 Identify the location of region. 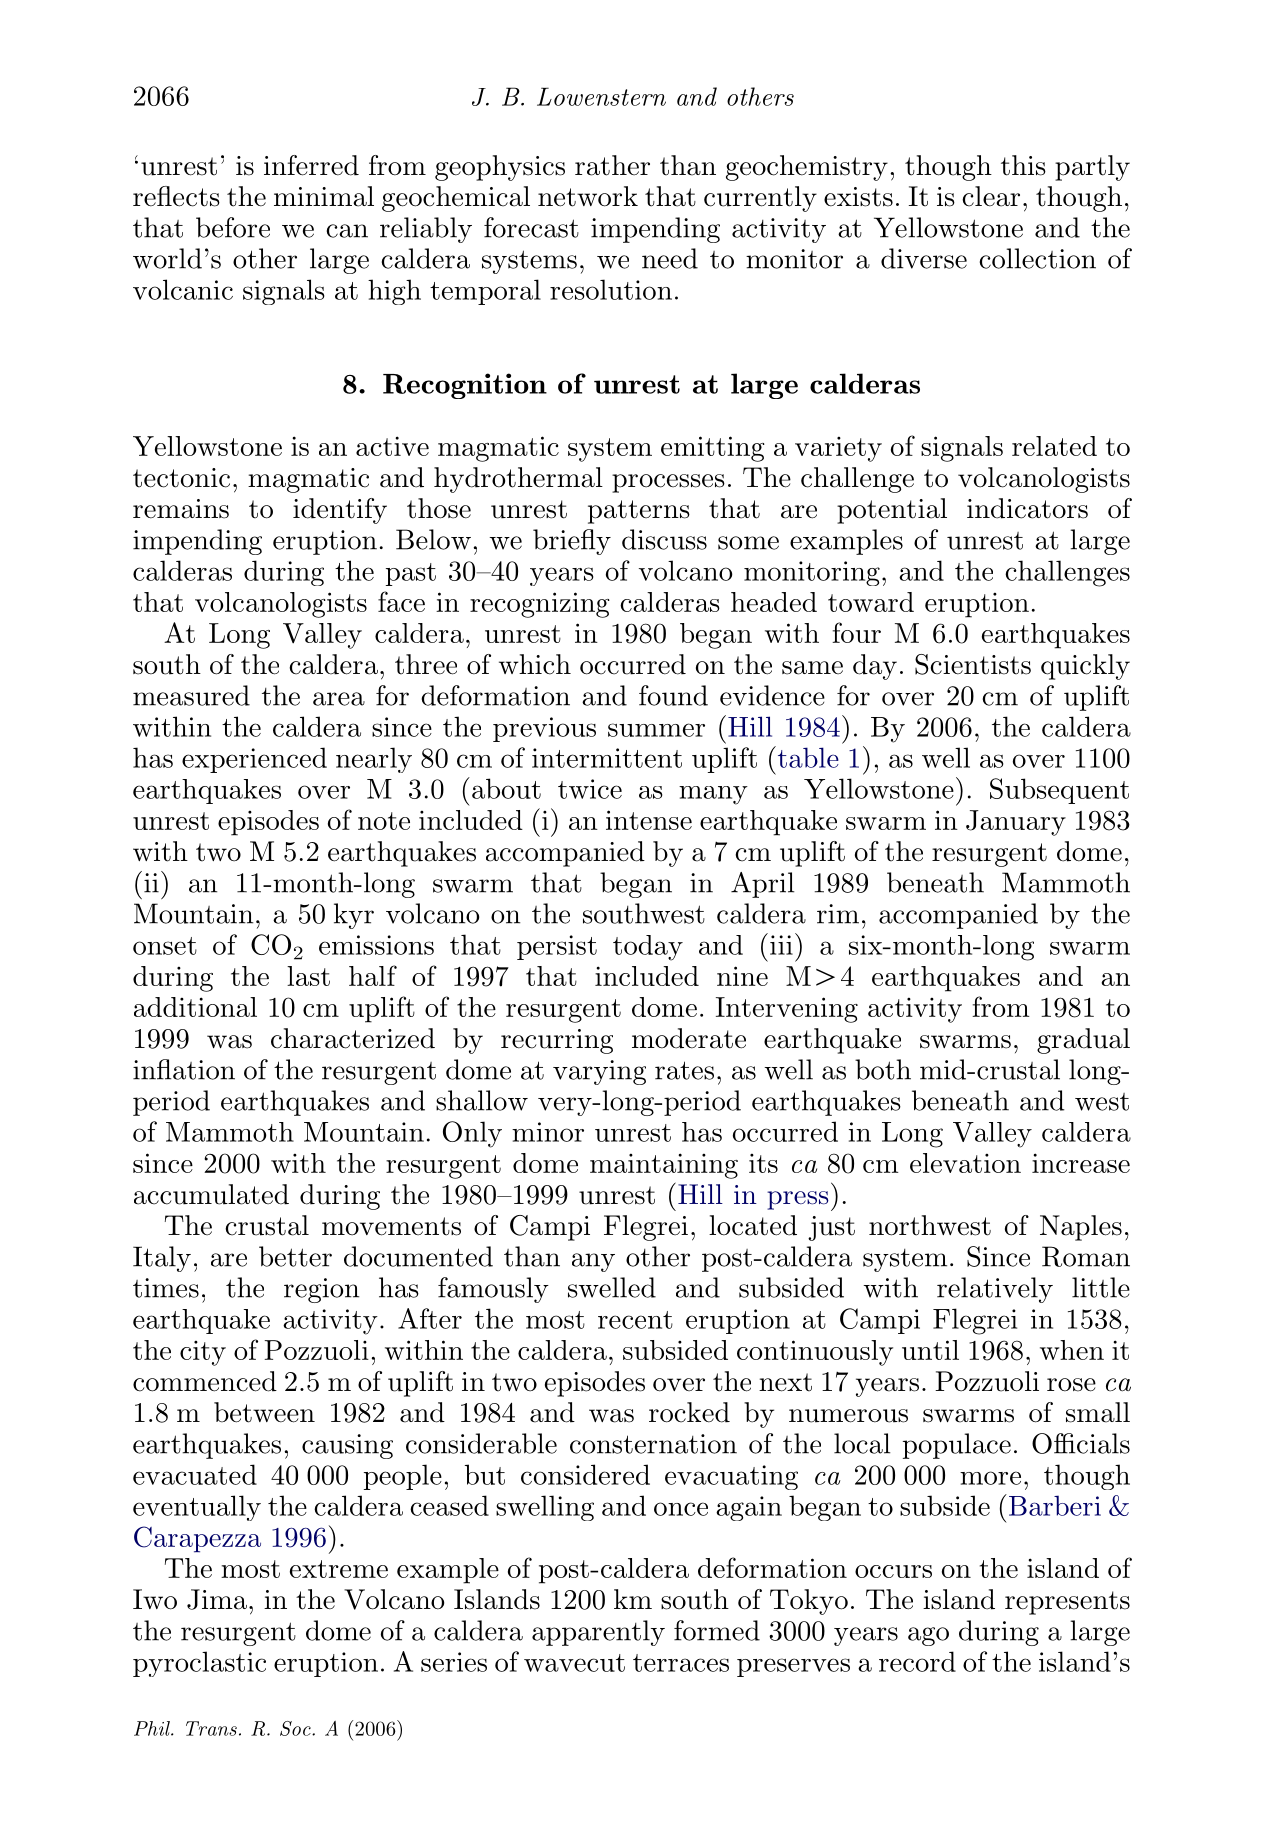
(321, 1290).
